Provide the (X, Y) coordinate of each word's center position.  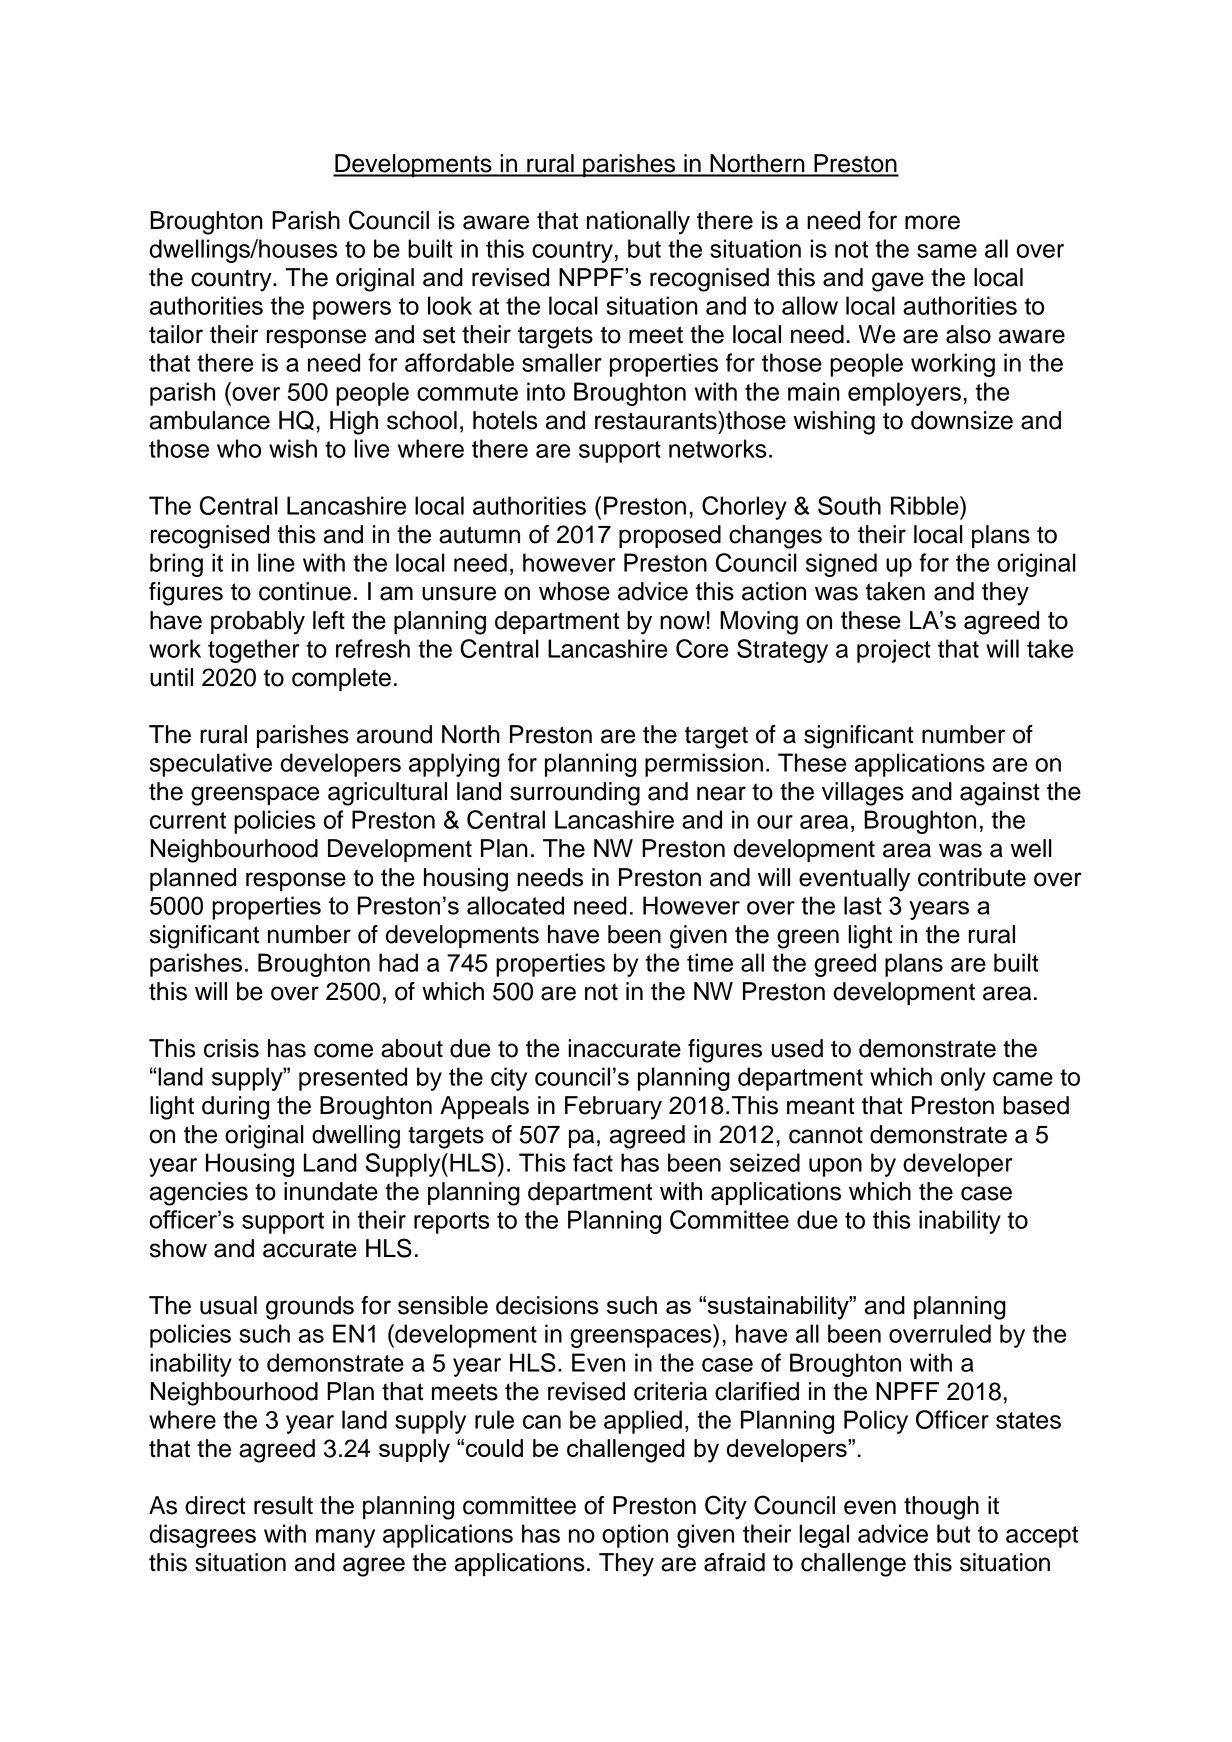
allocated (515, 905)
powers (352, 310)
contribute (972, 877)
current (188, 820)
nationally (638, 223)
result (283, 1505)
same (947, 251)
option (635, 1536)
